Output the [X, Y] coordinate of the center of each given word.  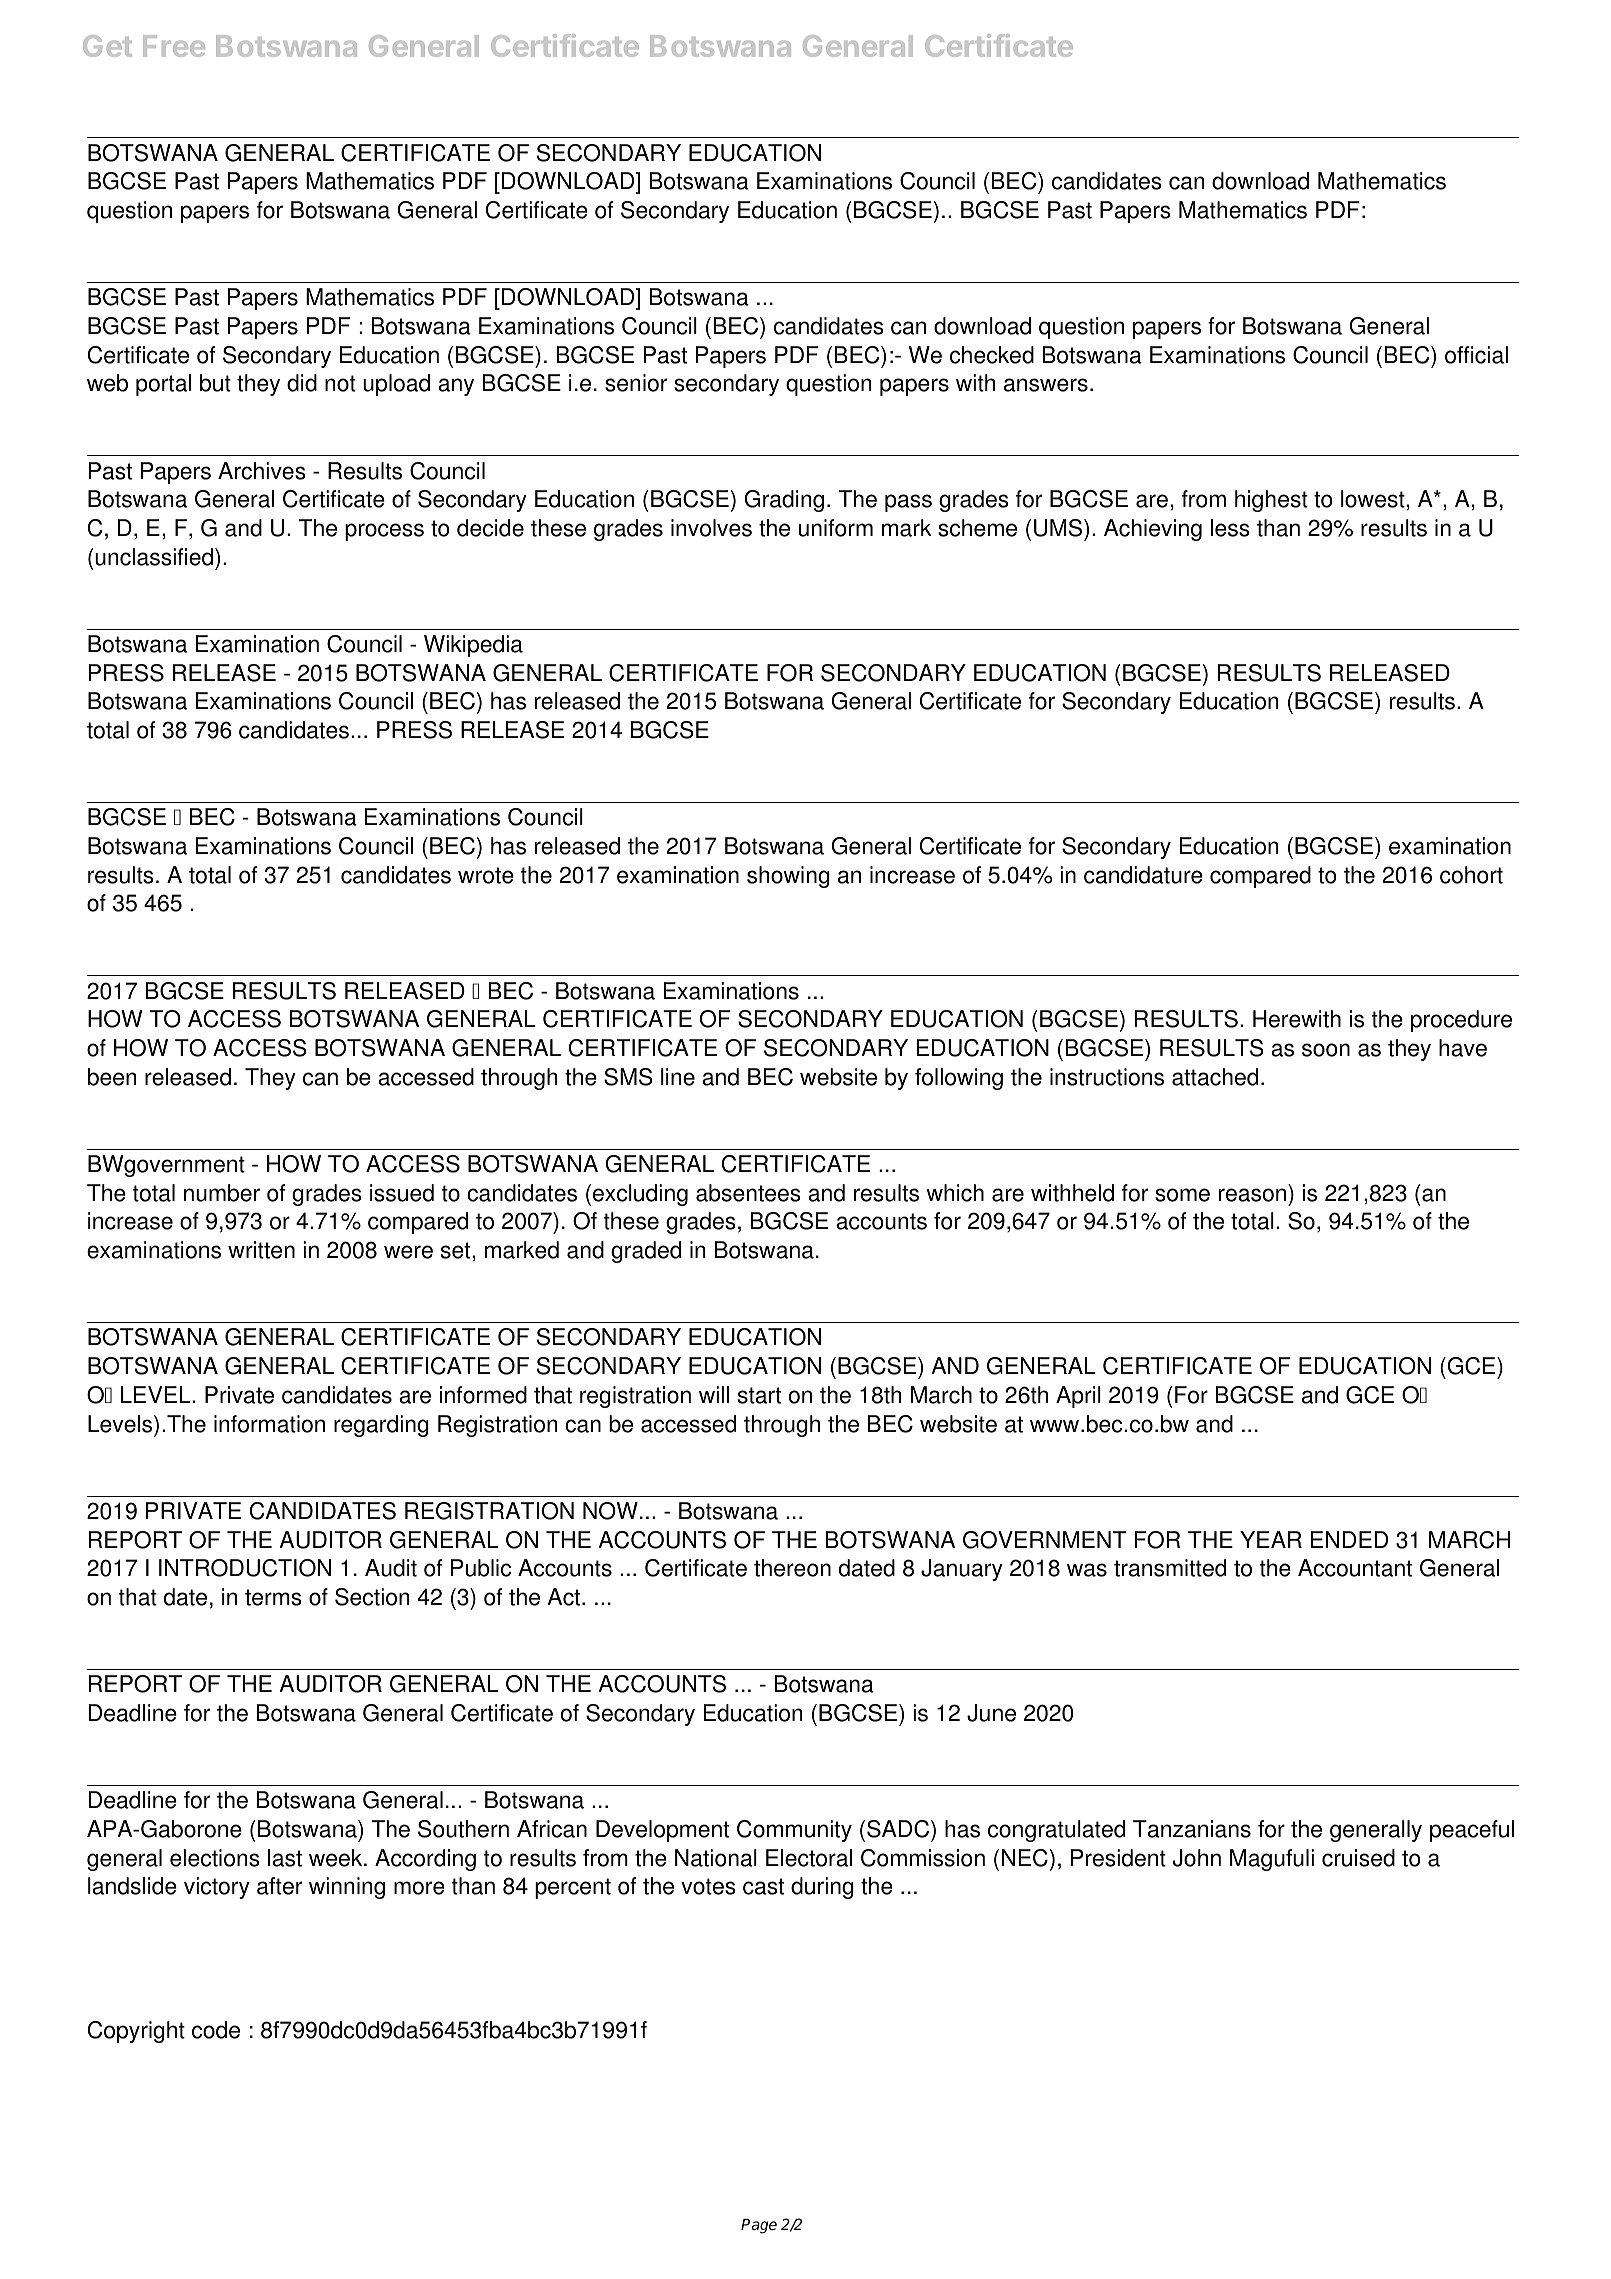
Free [174, 46]
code [216, 2030]
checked [992, 355]
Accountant [1355, 1568]
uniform [836, 528]
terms [273, 1597]
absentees [748, 1193]
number [222, 1193]
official [1476, 355]
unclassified [154, 557]
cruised [1358, 1858]
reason [1252, 1195]
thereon [792, 1568]
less [1230, 528]
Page [759, 2226]
